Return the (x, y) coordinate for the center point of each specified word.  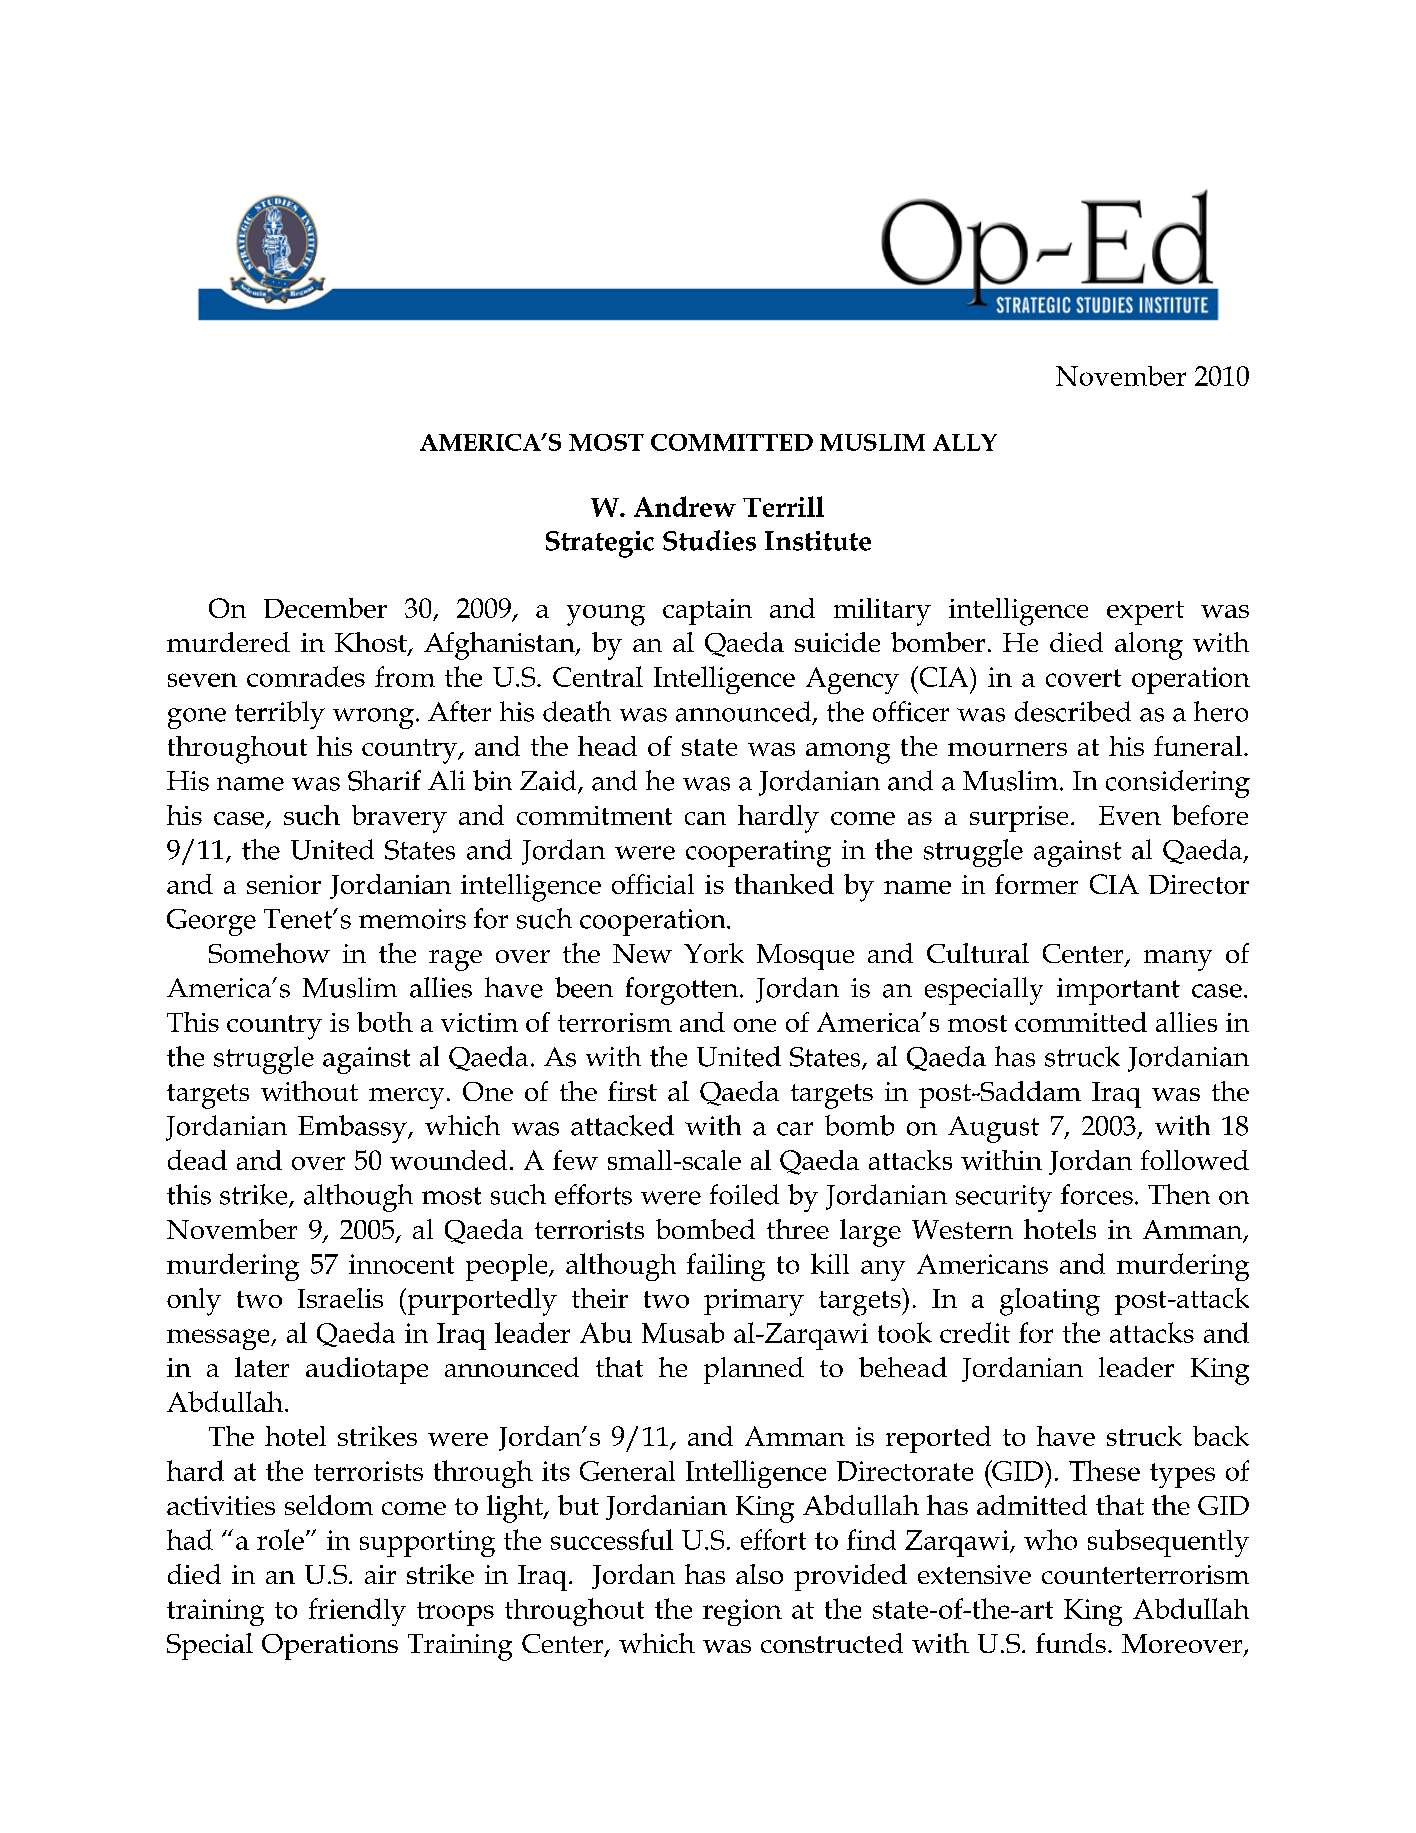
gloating (1050, 1302)
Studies (709, 540)
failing (726, 1267)
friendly (357, 1612)
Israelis (340, 1298)
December (325, 608)
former (1036, 884)
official (653, 884)
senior (284, 884)
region (742, 1612)
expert (1145, 613)
